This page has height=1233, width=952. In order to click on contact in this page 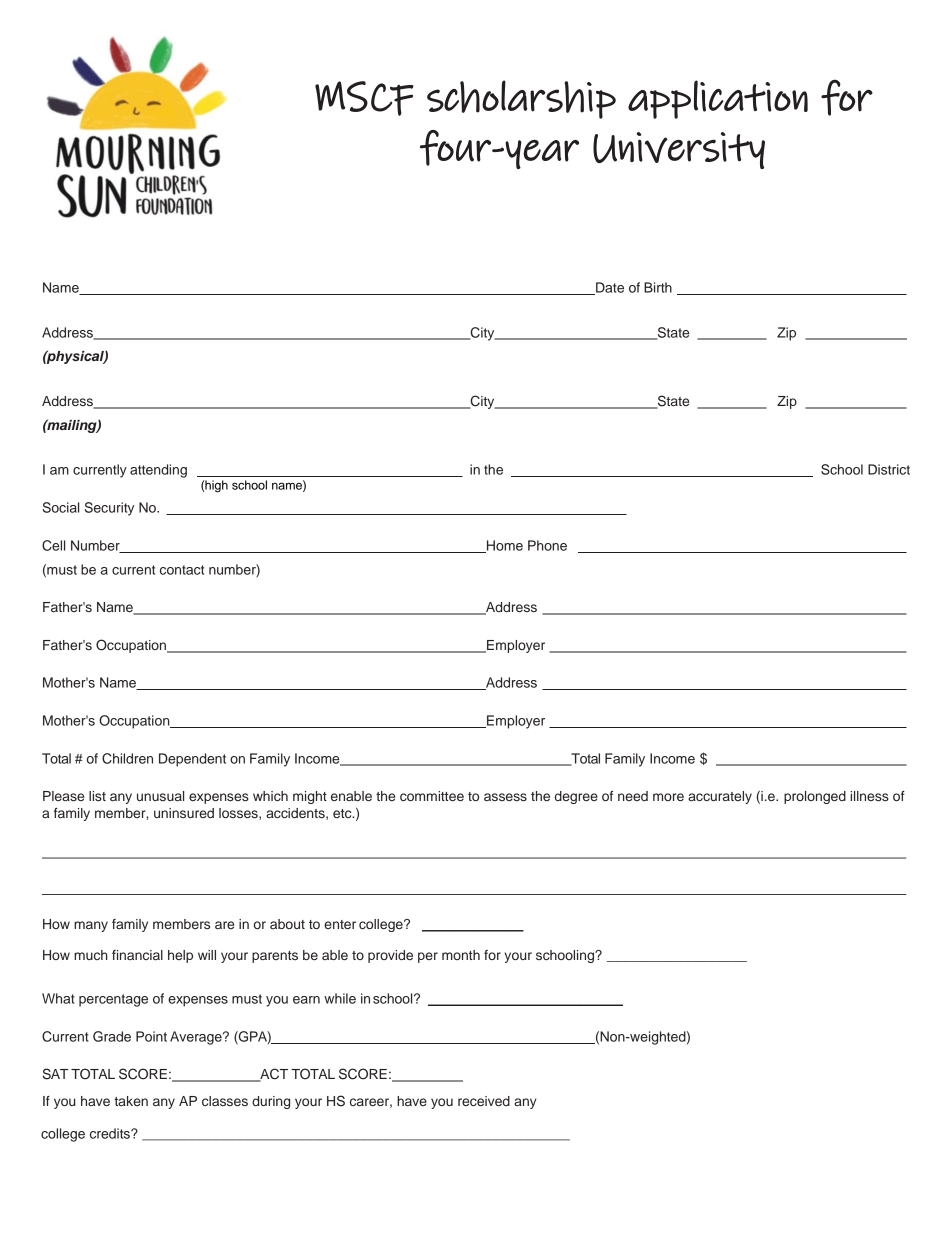, I will do `click(182, 570)`.
